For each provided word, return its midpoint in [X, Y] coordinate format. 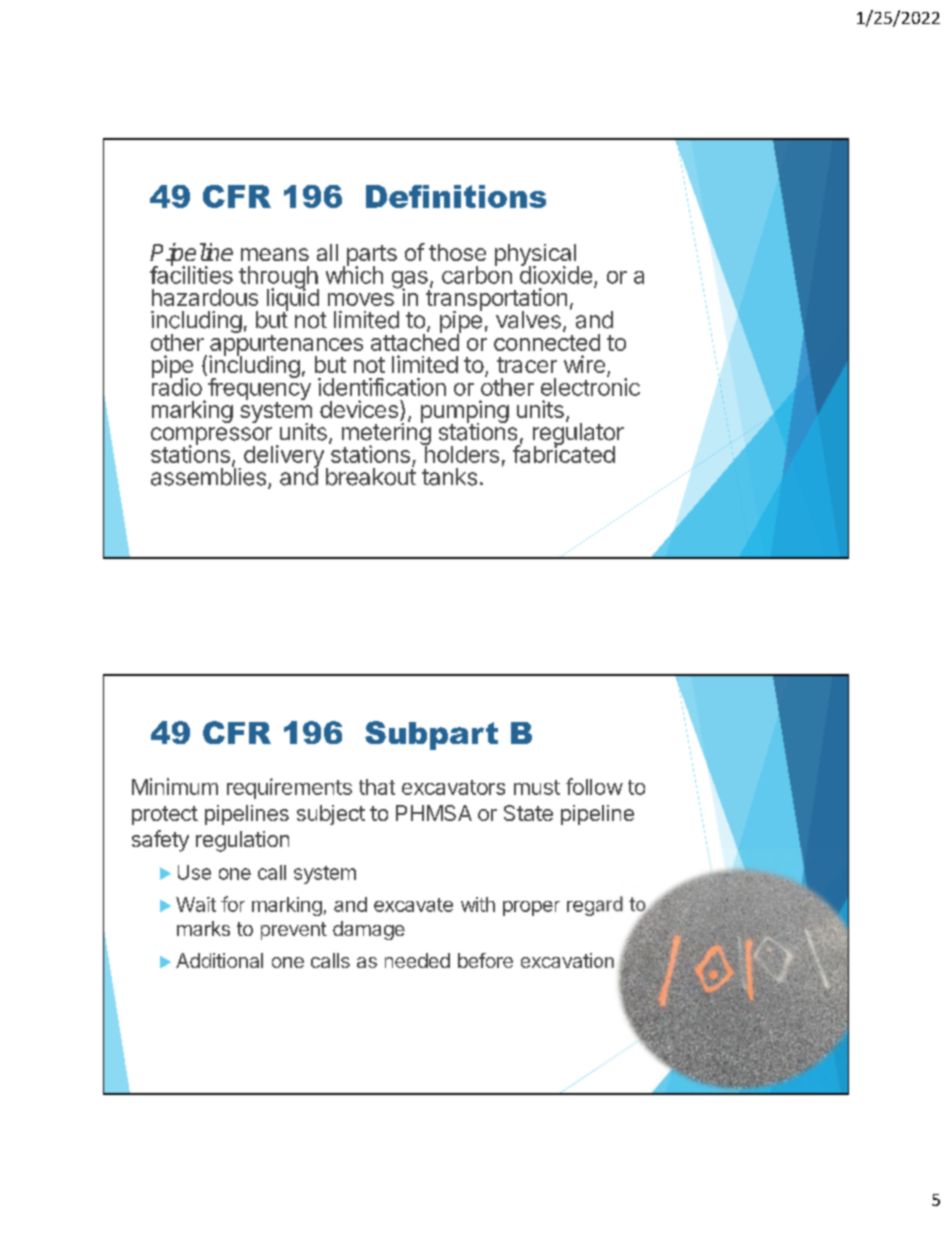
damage [369, 930]
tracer [527, 365]
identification [382, 387]
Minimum [175, 786]
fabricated [564, 453]
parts [370, 256]
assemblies [208, 476]
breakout [371, 476]
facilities [191, 274]
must [537, 787]
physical [536, 256]
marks [203, 928]
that [377, 787]
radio [177, 386]
